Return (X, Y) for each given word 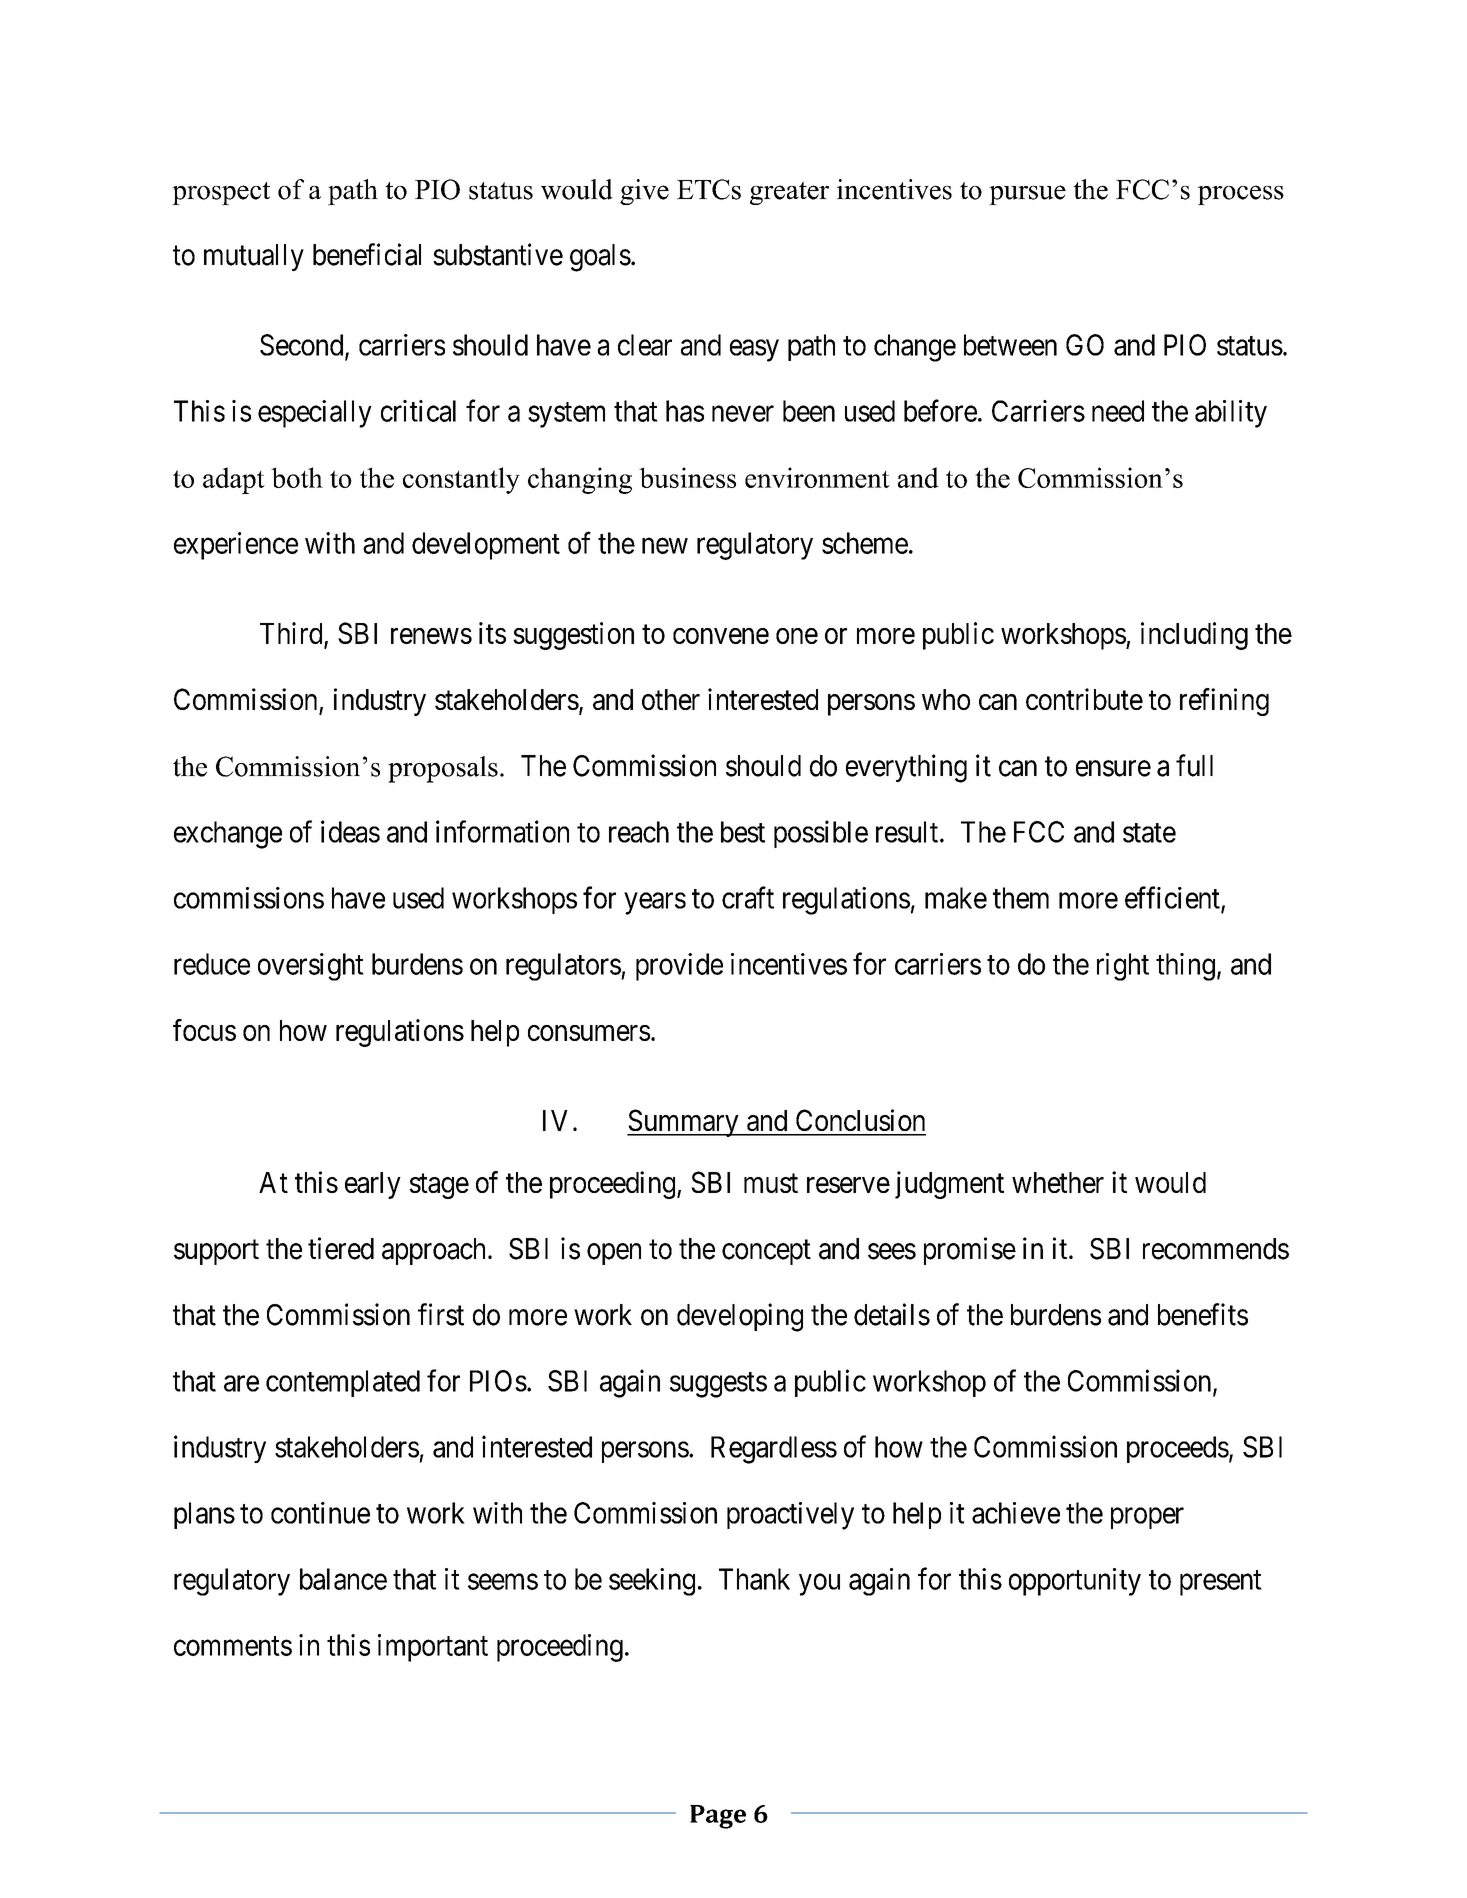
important (433, 1648)
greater (789, 193)
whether (1058, 1182)
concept (766, 1252)
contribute (1084, 699)
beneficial (367, 254)
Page (718, 1817)
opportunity (1075, 1582)
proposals (443, 769)
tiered (341, 1248)
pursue (1027, 195)
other (671, 699)
